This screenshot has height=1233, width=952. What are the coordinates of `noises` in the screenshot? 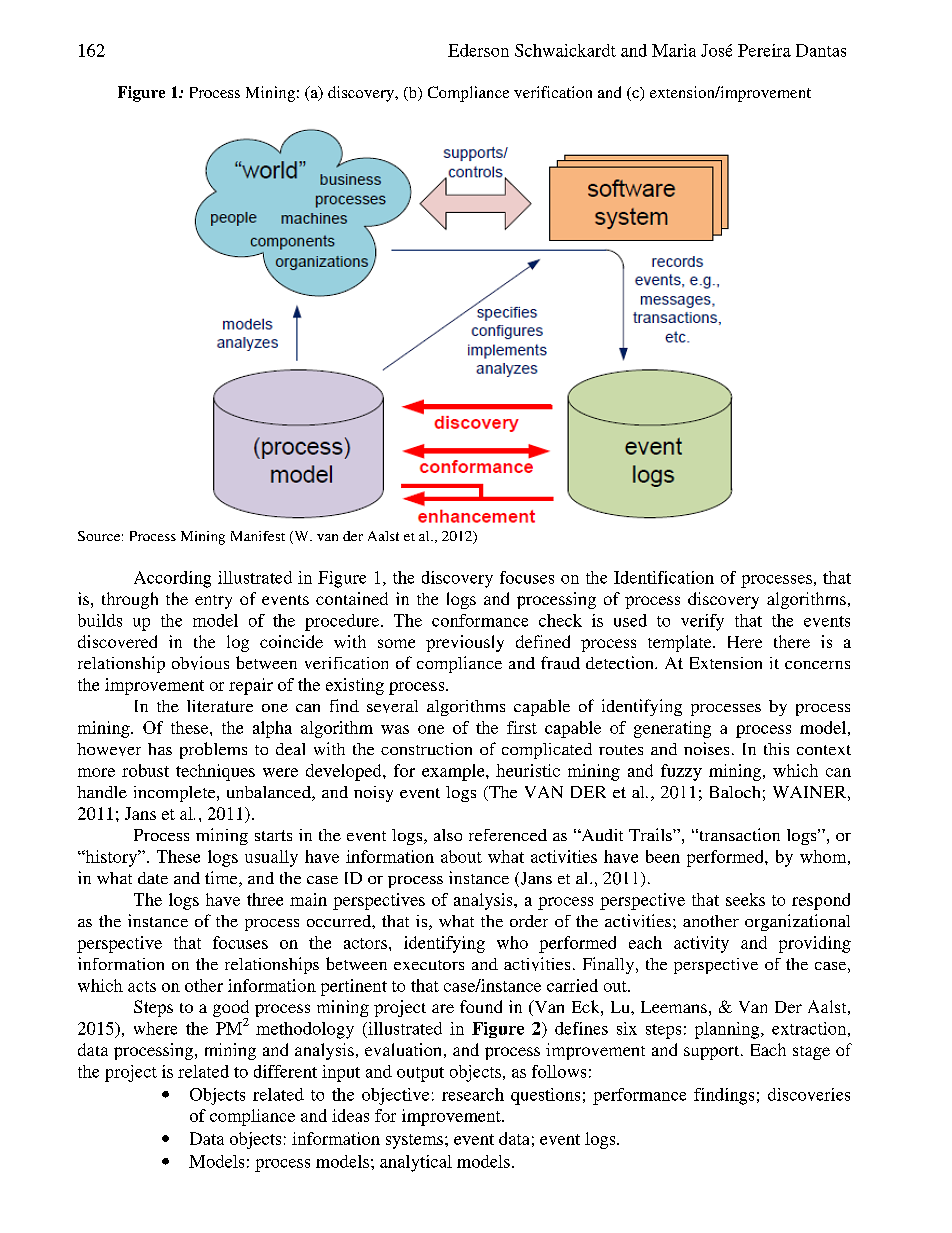 It's located at (706, 748).
